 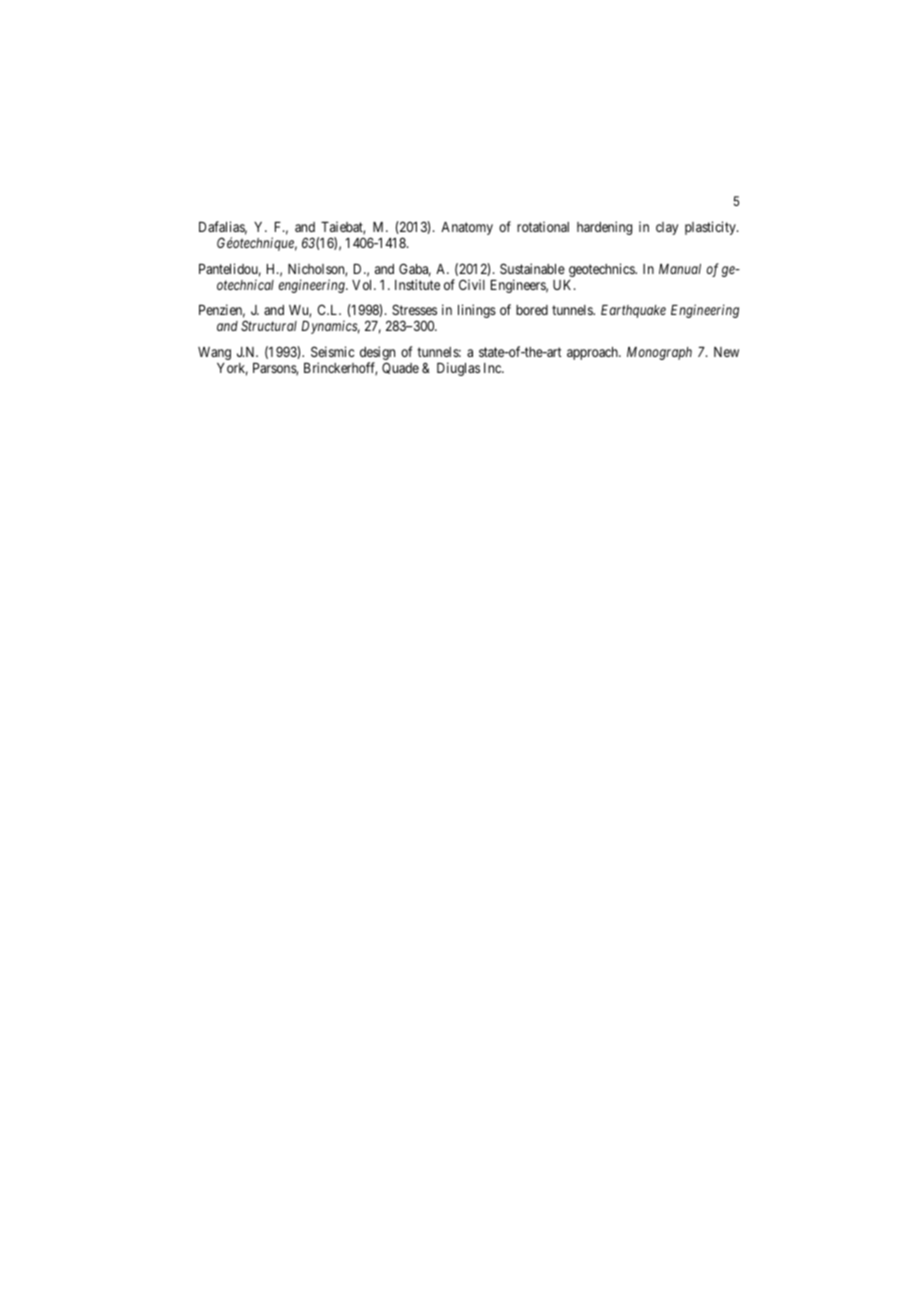 I want to click on York, so click(x=232, y=369).
